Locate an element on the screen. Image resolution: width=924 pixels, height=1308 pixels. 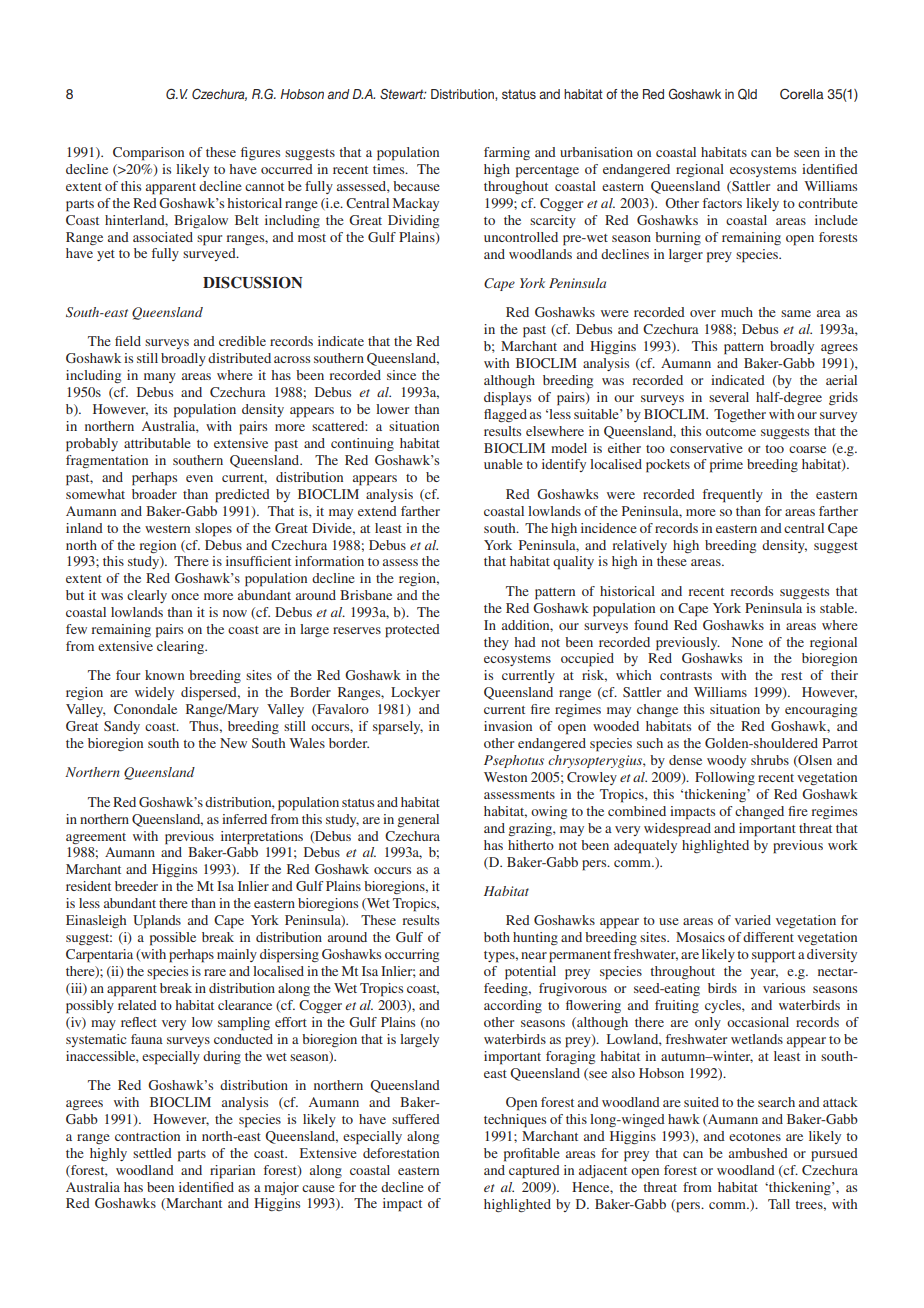
Qld is located at coordinates (747, 94).
